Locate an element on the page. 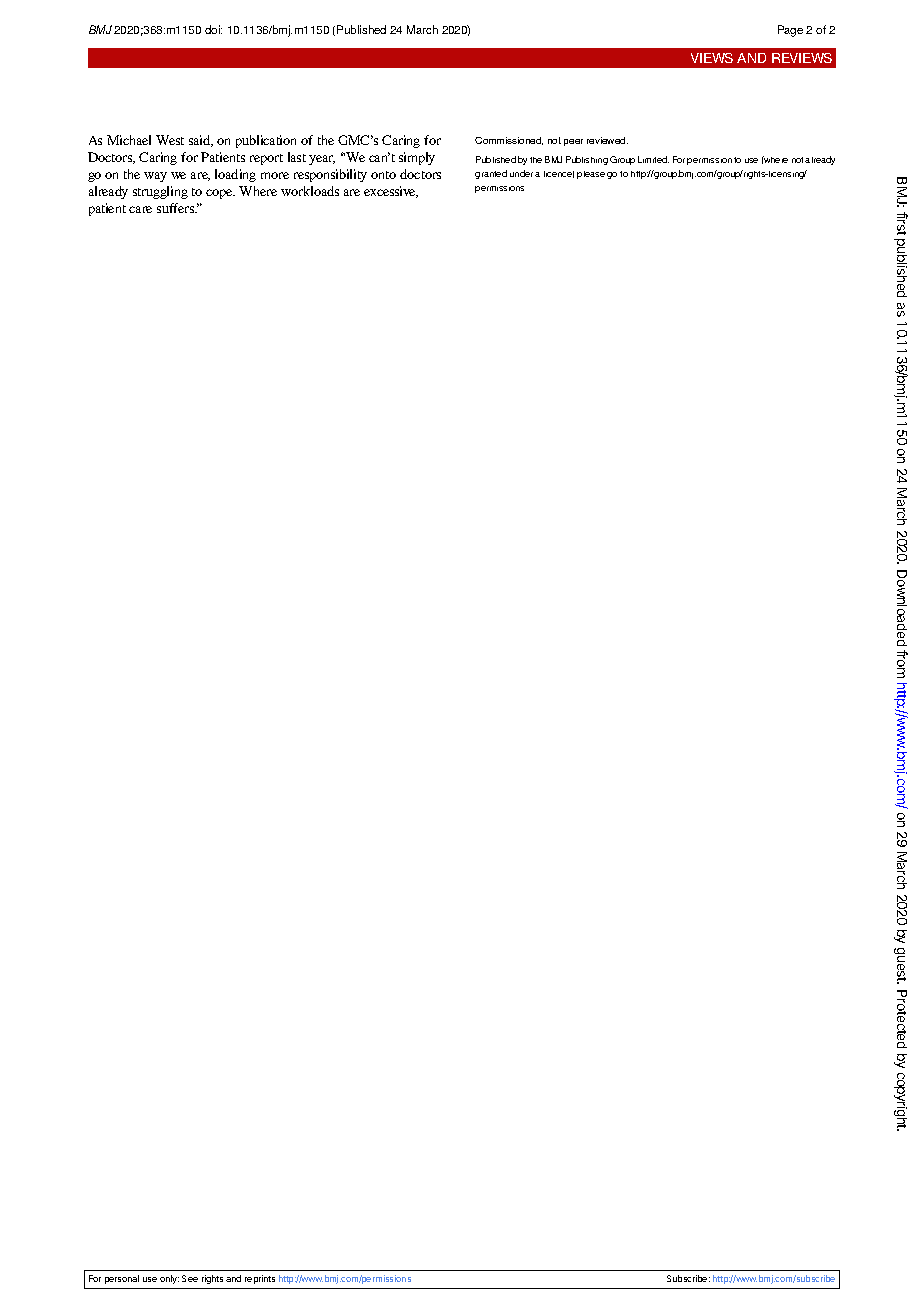  See is located at coordinates (190, 1278).
